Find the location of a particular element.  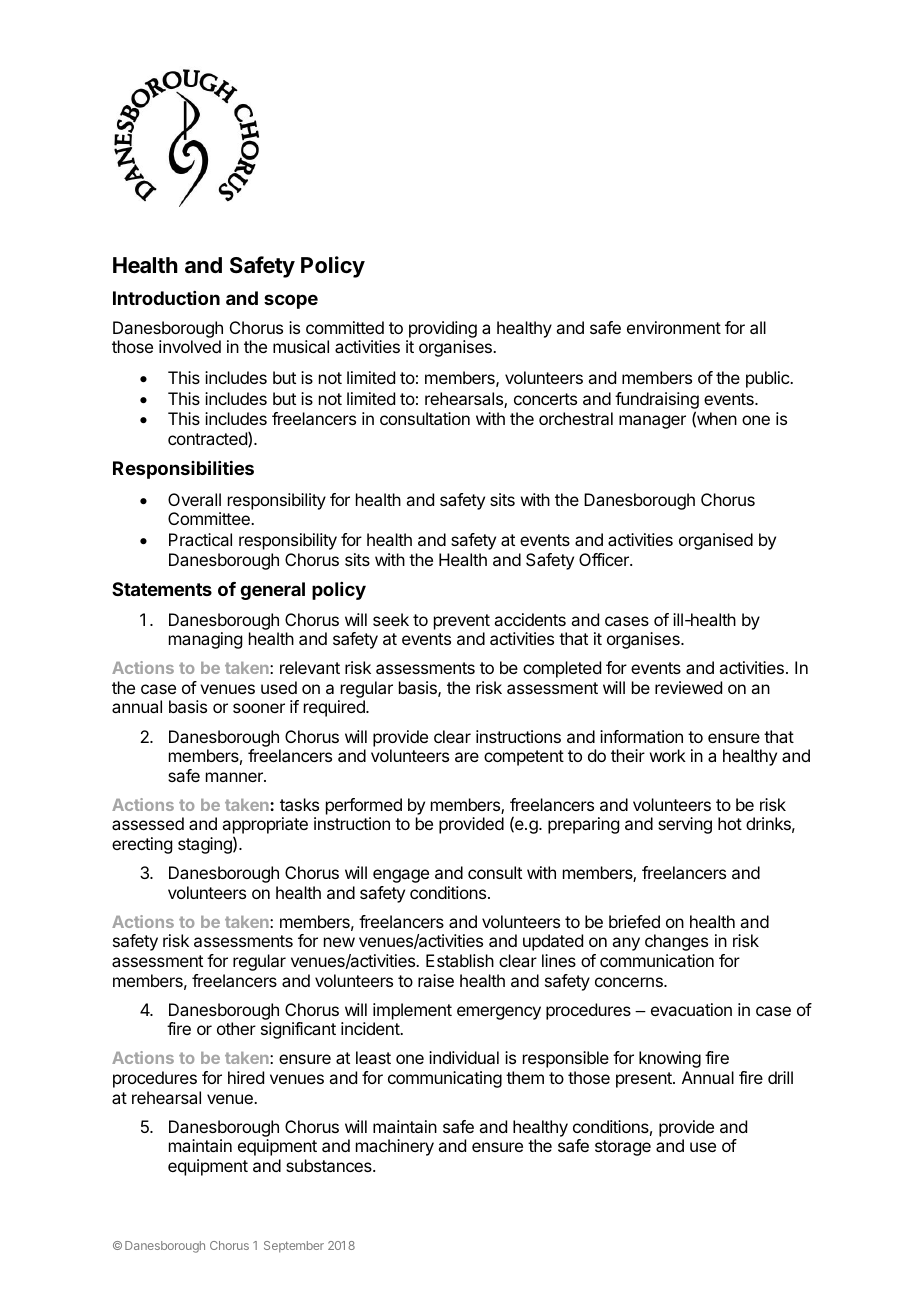

machinery is located at coordinates (395, 1147).
